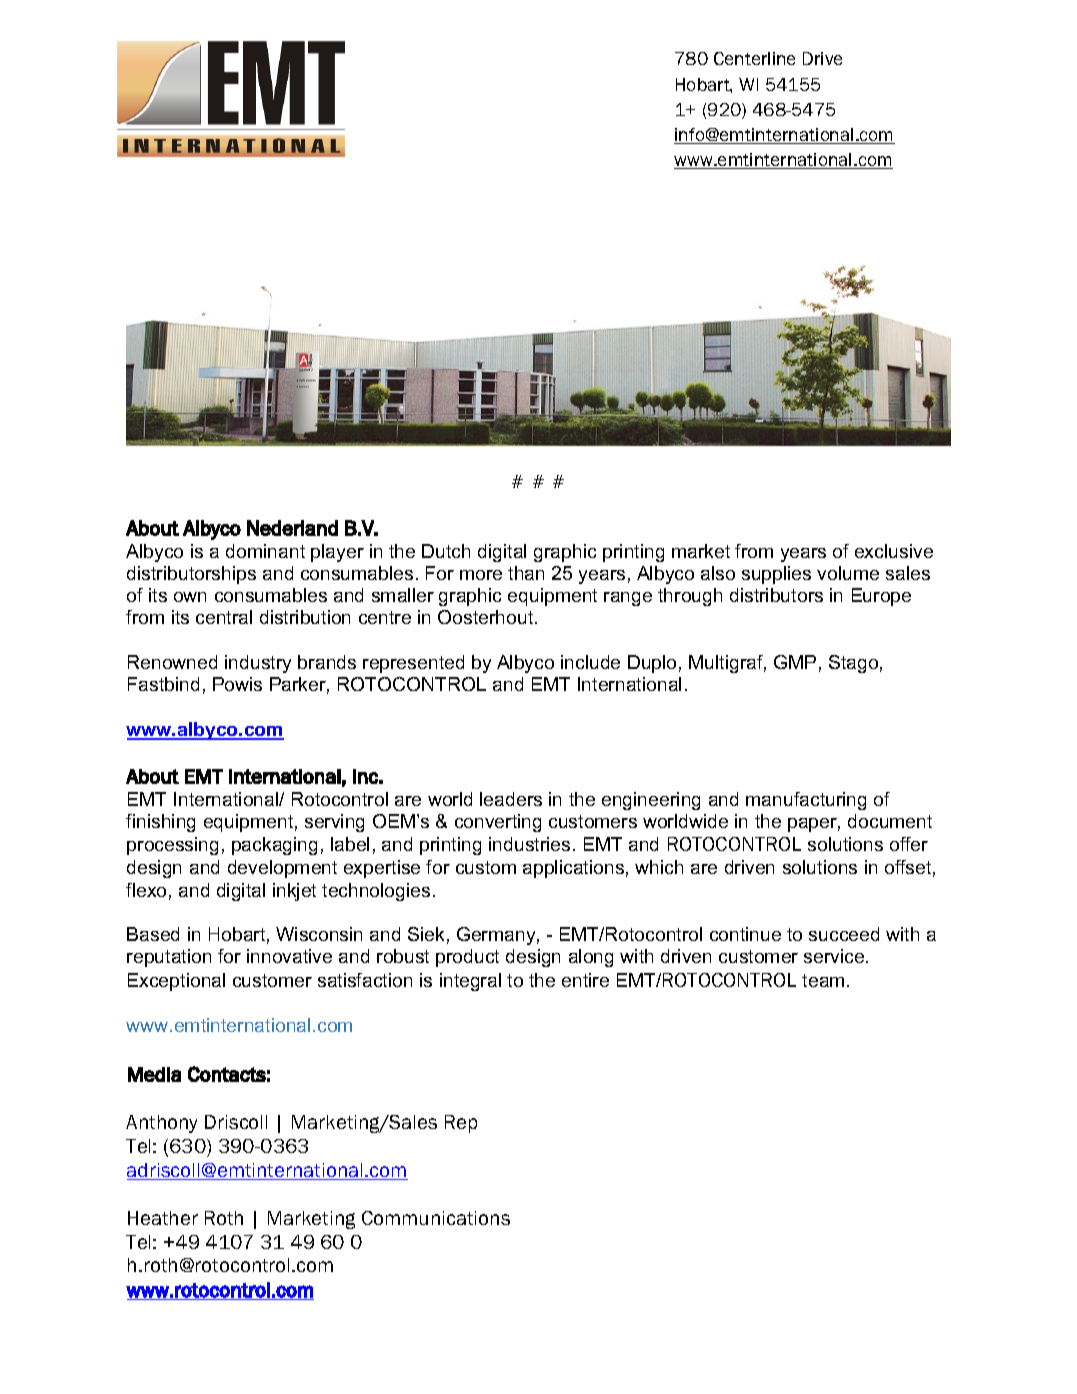 The image size is (1077, 1394). I want to click on Communications, so click(436, 1218).
